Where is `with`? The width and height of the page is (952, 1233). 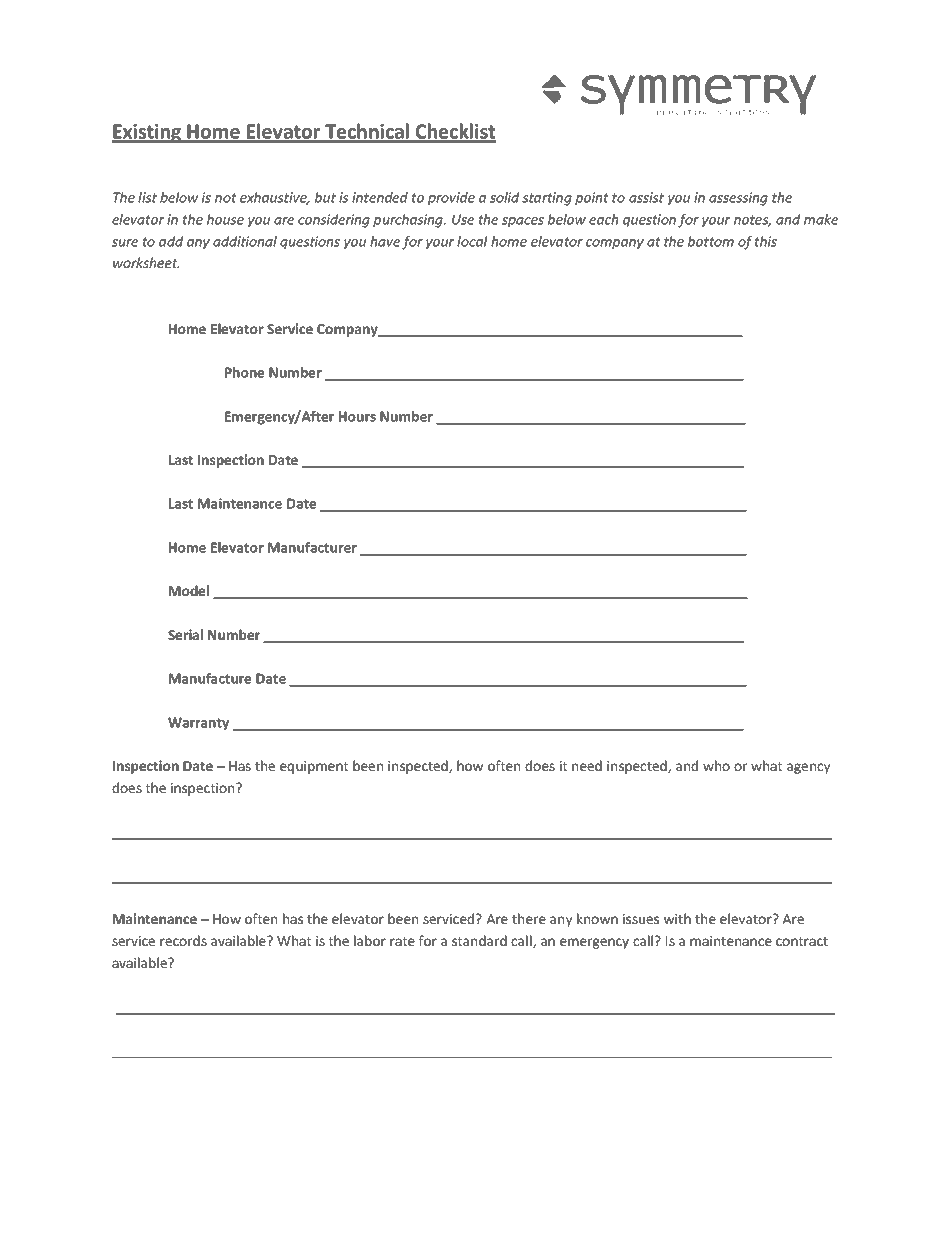
with is located at coordinates (677, 918).
